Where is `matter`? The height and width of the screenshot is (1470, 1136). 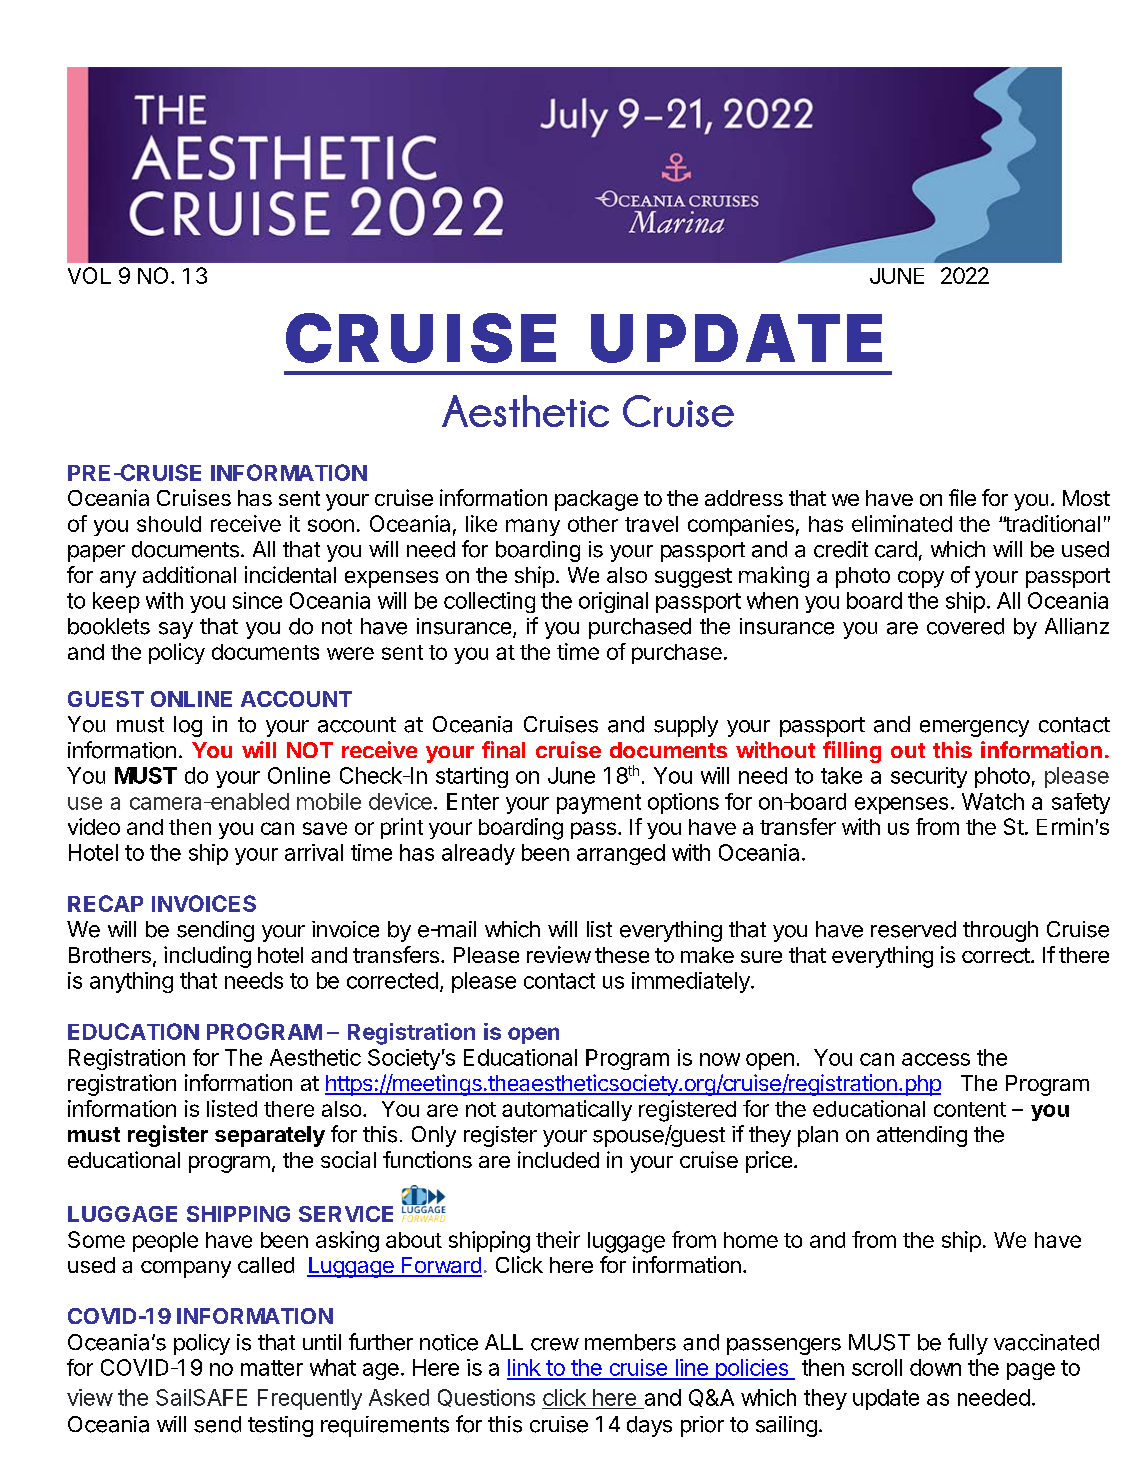 matter is located at coordinates (272, 1368).
